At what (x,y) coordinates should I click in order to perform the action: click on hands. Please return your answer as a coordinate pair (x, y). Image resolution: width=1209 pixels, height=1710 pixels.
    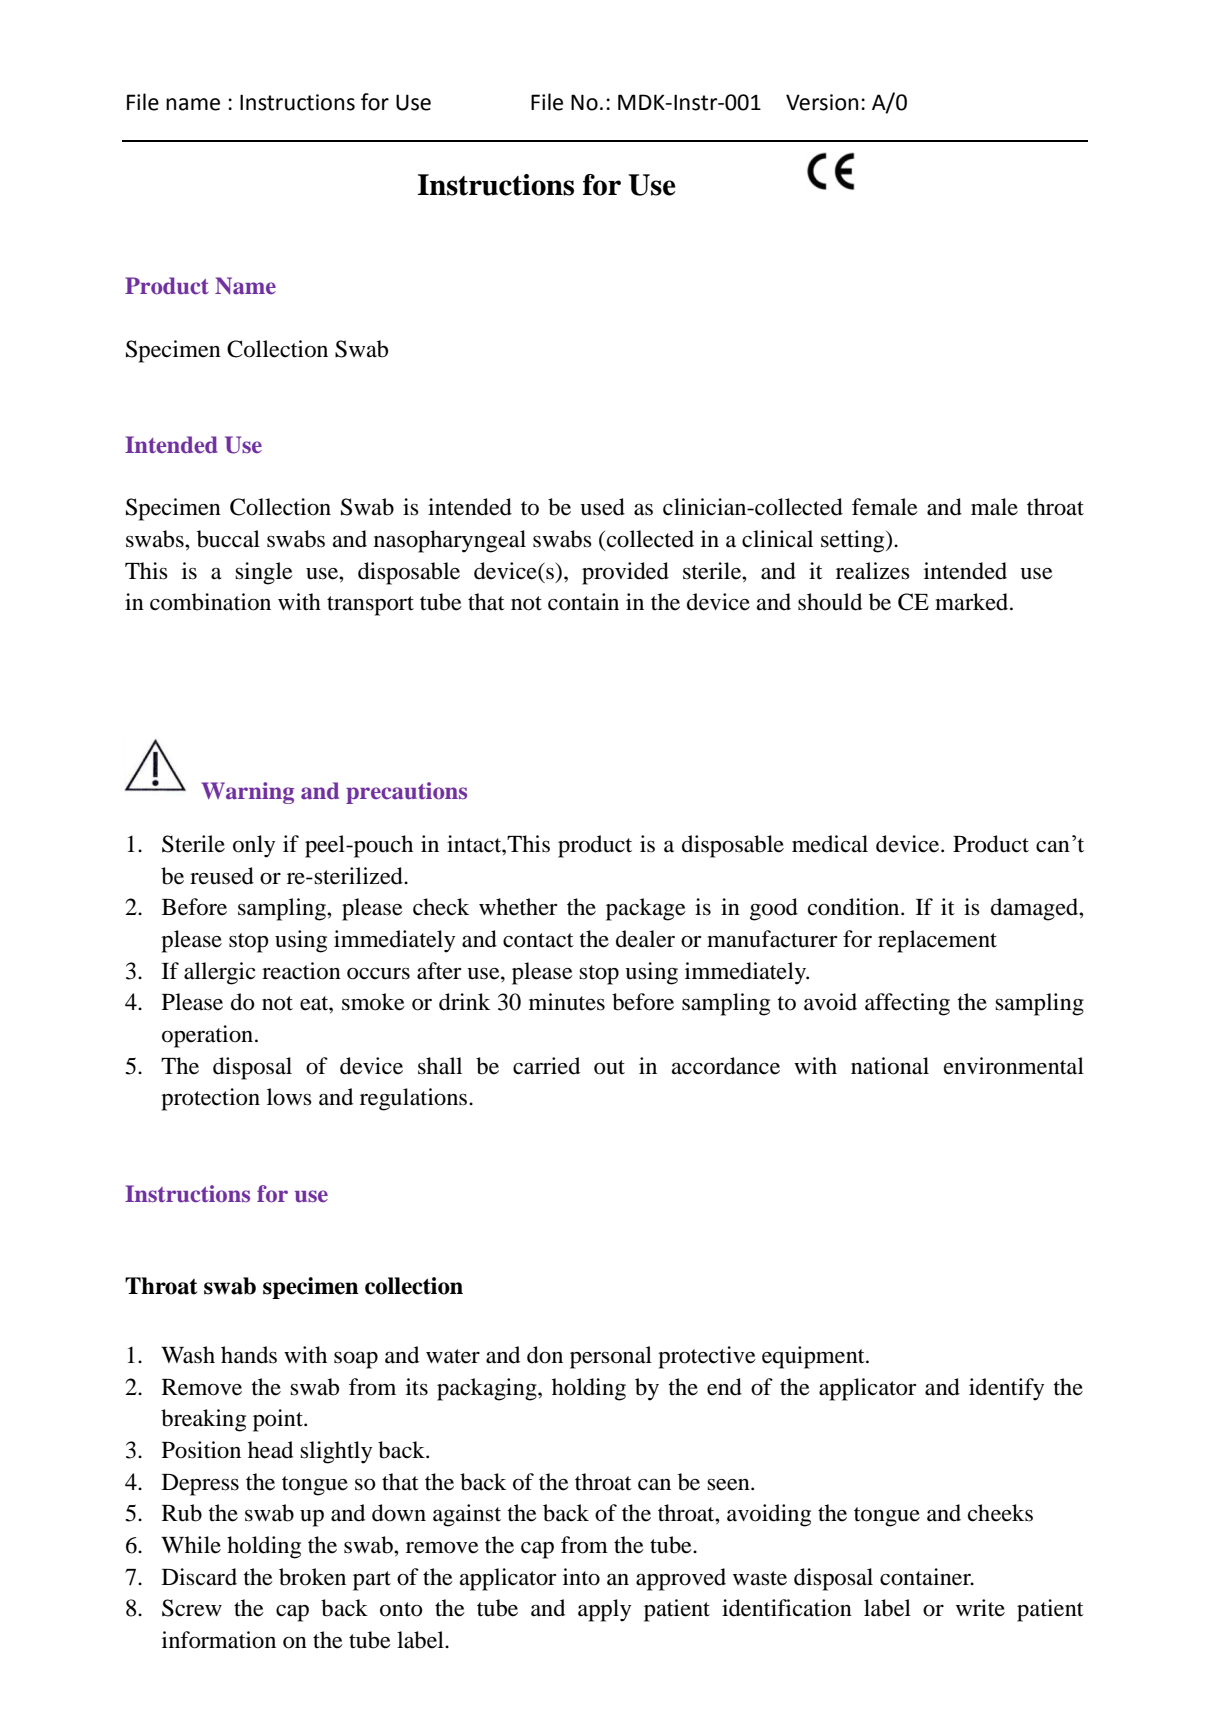
    Looking at the image, I should click on (249, 1355).
